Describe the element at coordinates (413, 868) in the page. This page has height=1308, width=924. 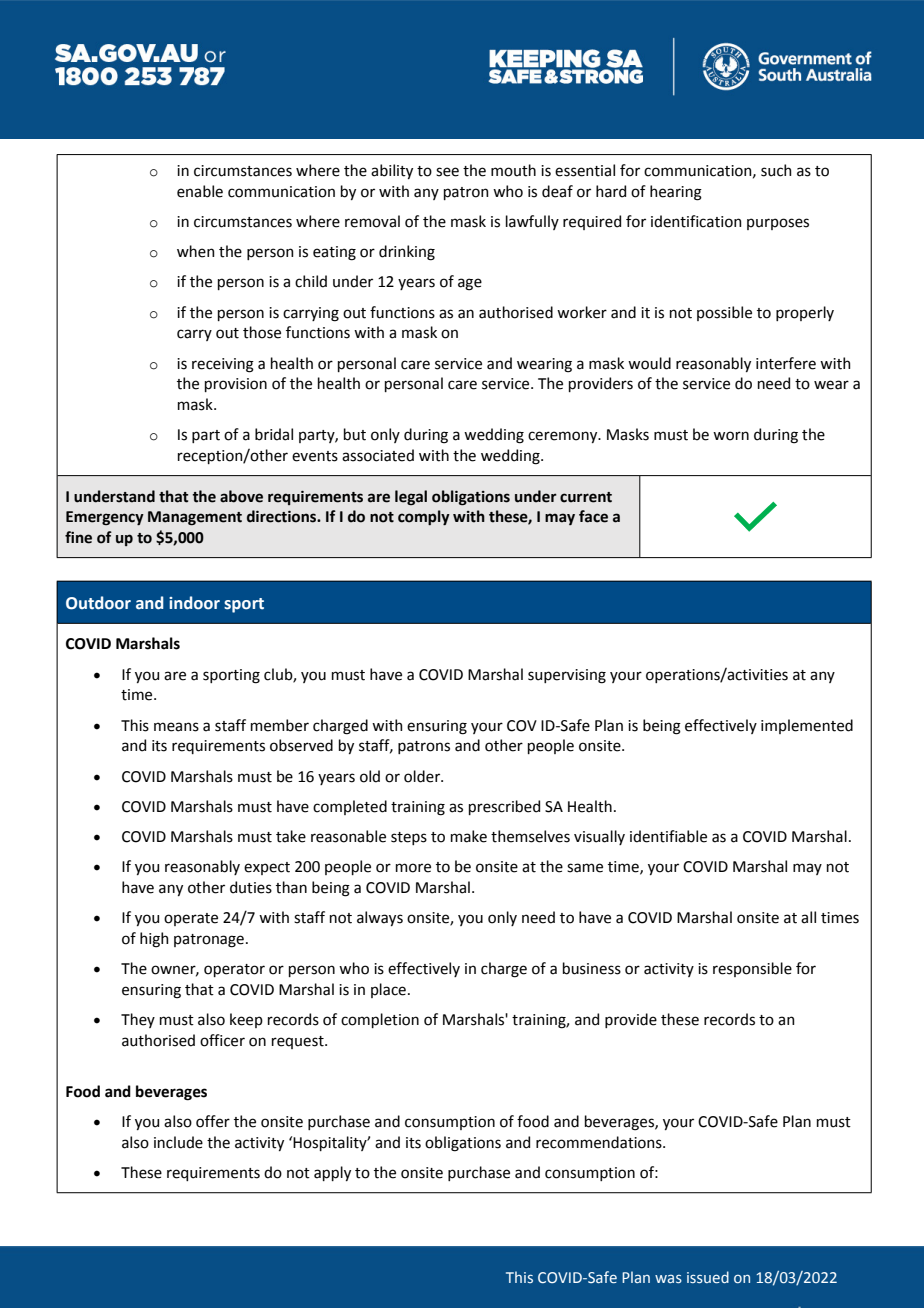
I see `more` at that location.
